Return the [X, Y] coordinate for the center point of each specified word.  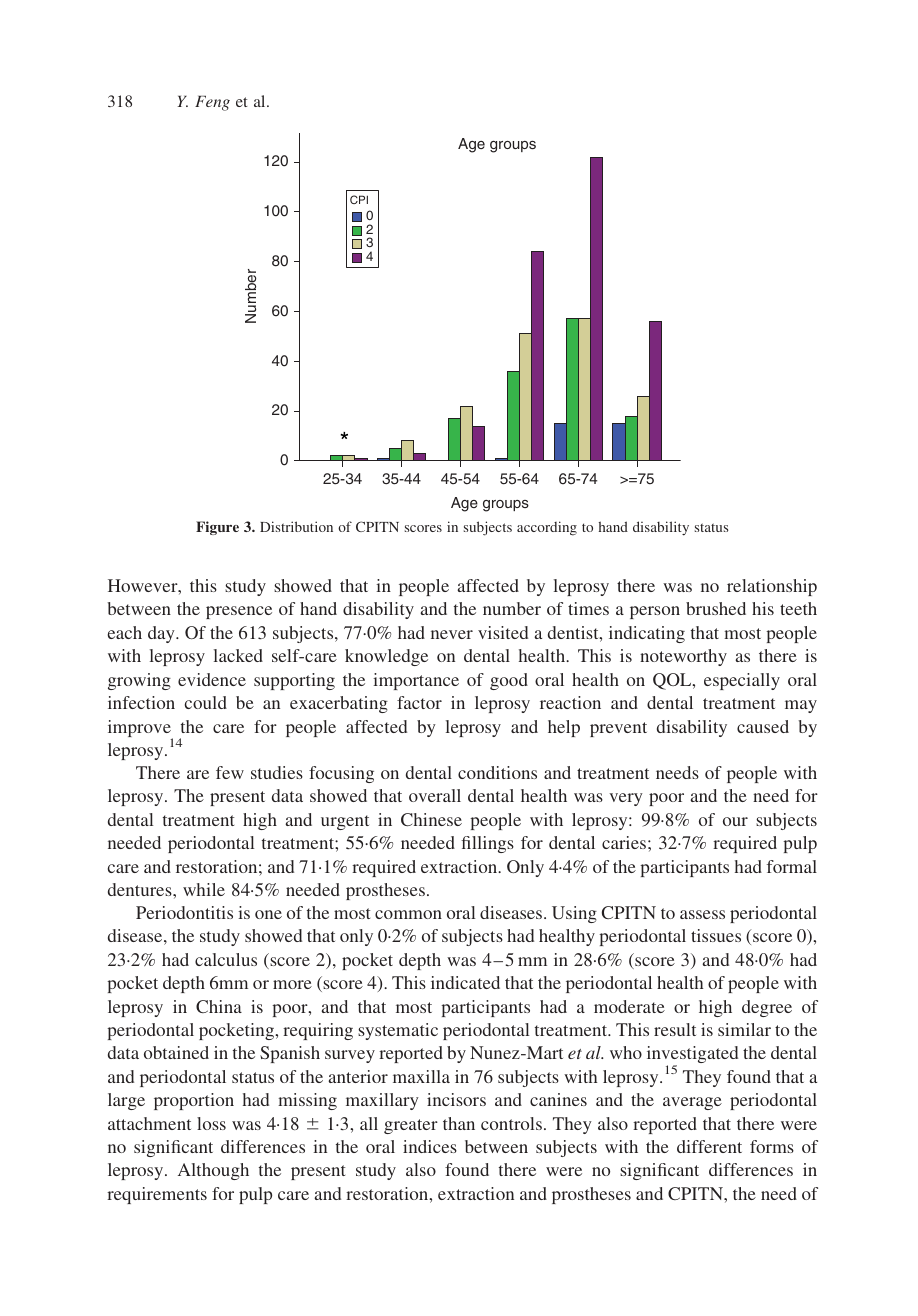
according [547, 528]
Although [213, 1171]
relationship [772, 587]
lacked [238, 655]
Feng [212, 103]
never [452, 634]
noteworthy [683, 657]
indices [430, 1146]
